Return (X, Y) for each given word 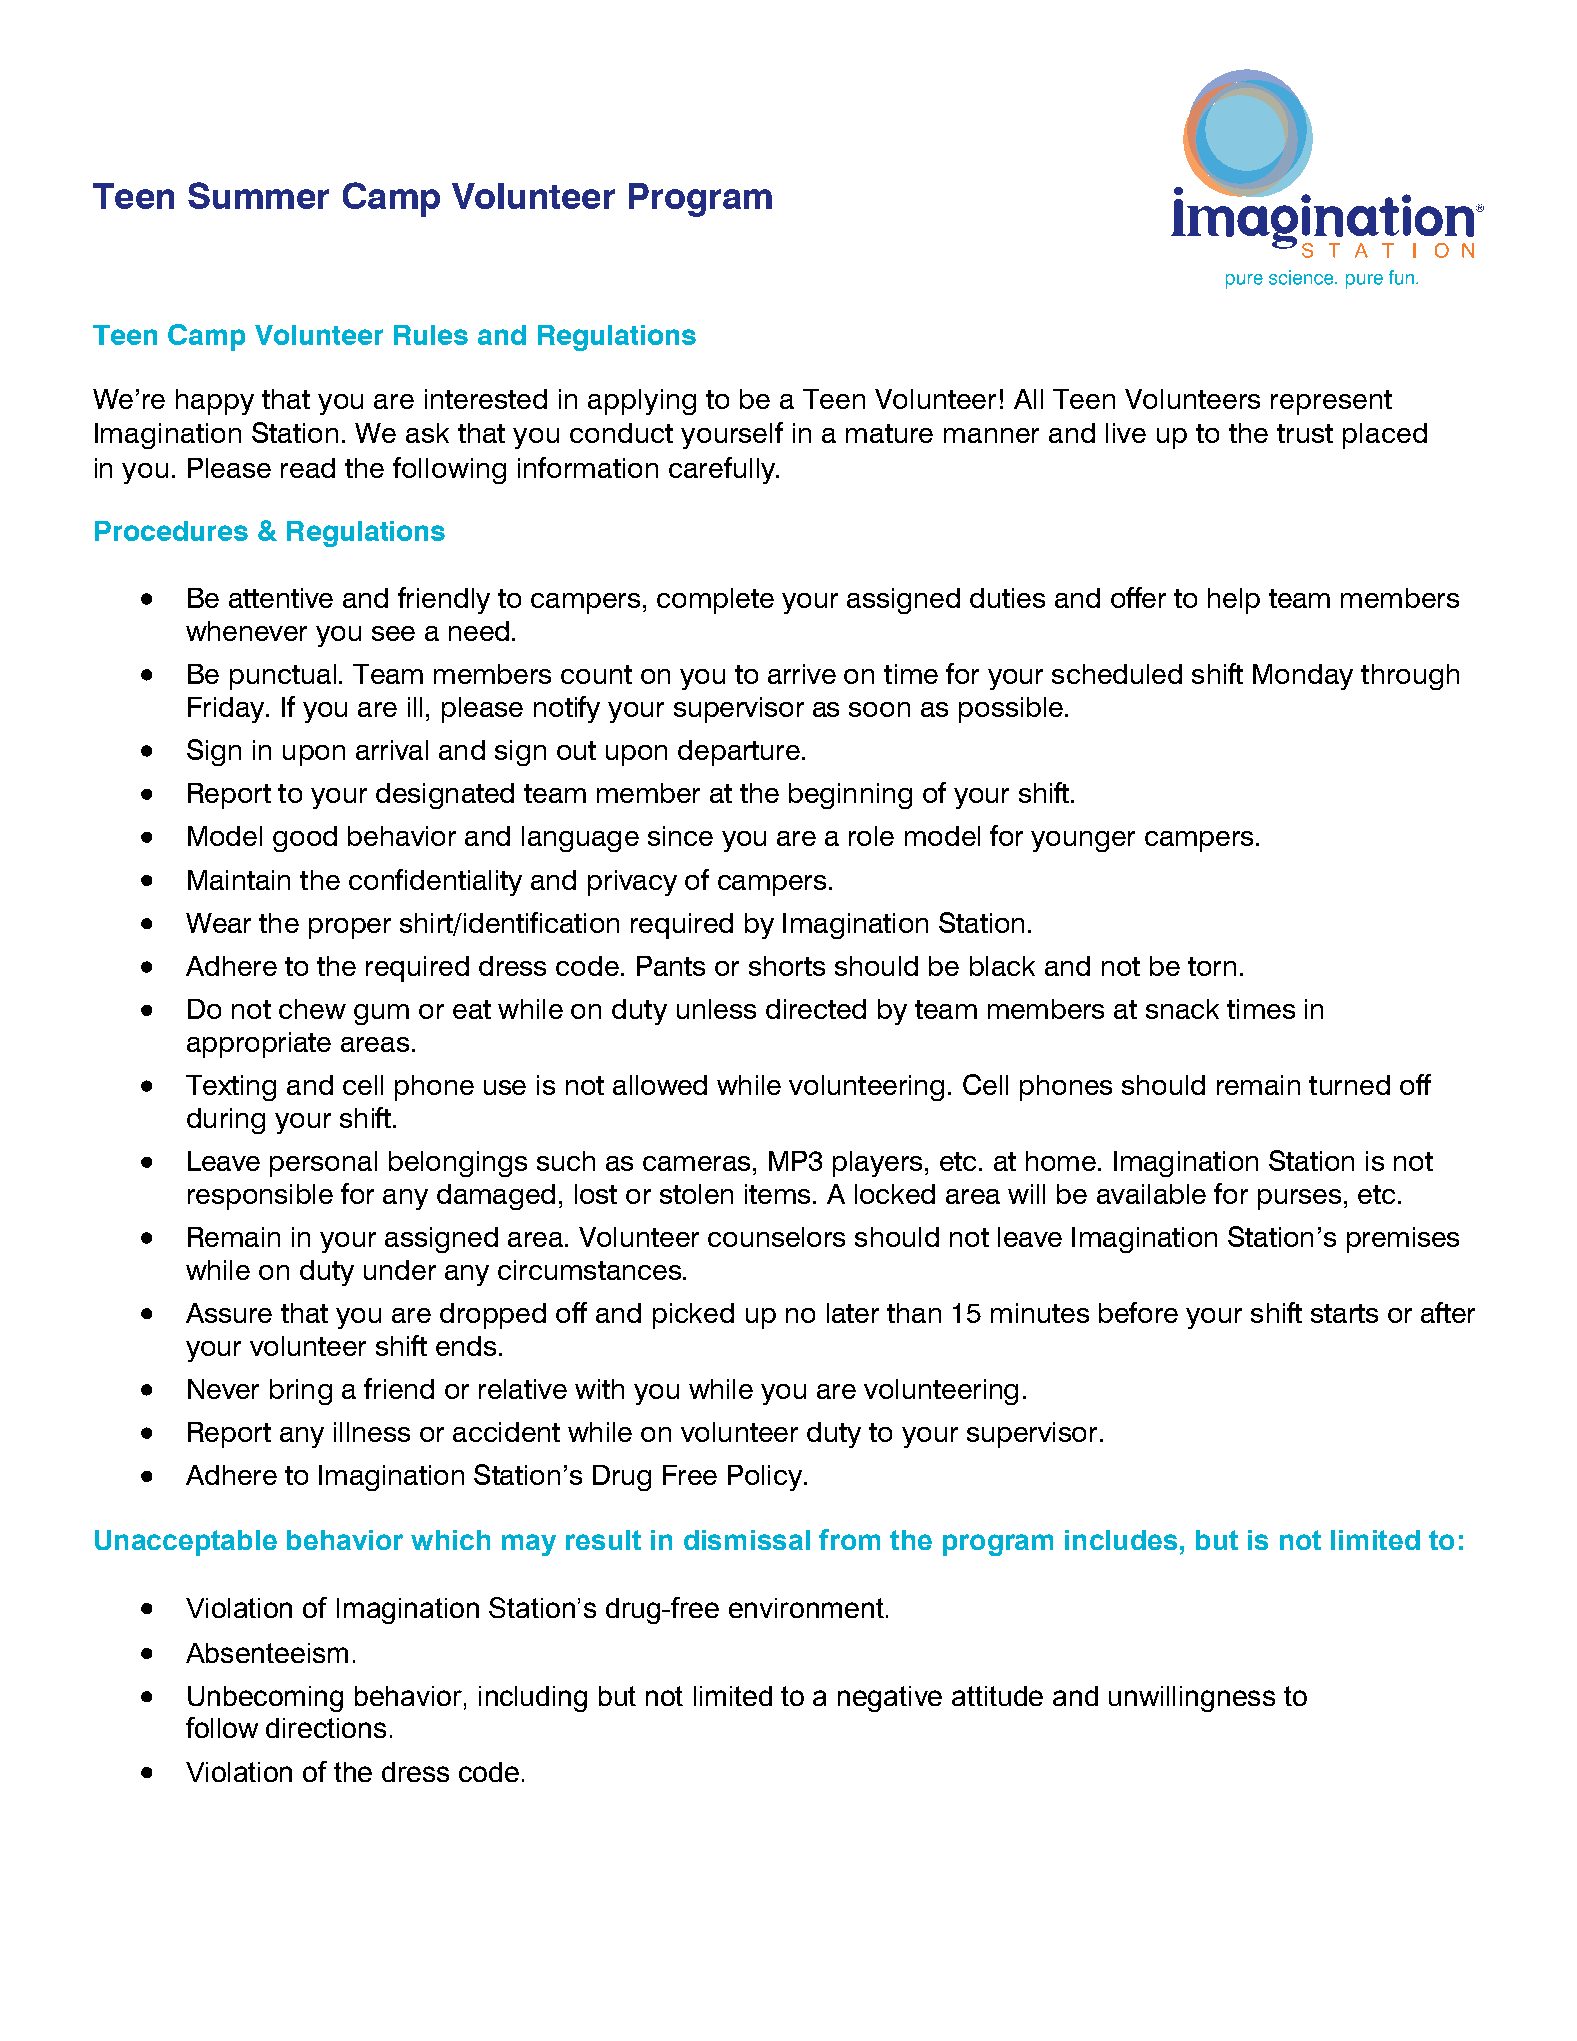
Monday (1303, 677)
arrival (392, 750)
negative (890, 1699)
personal (323, 1164)
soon (879, 709)
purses (1299, 1199)
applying (642, 402)
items (777, 1194)
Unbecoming (265, 1699)
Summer (258, 195)
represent (1331, 402)
